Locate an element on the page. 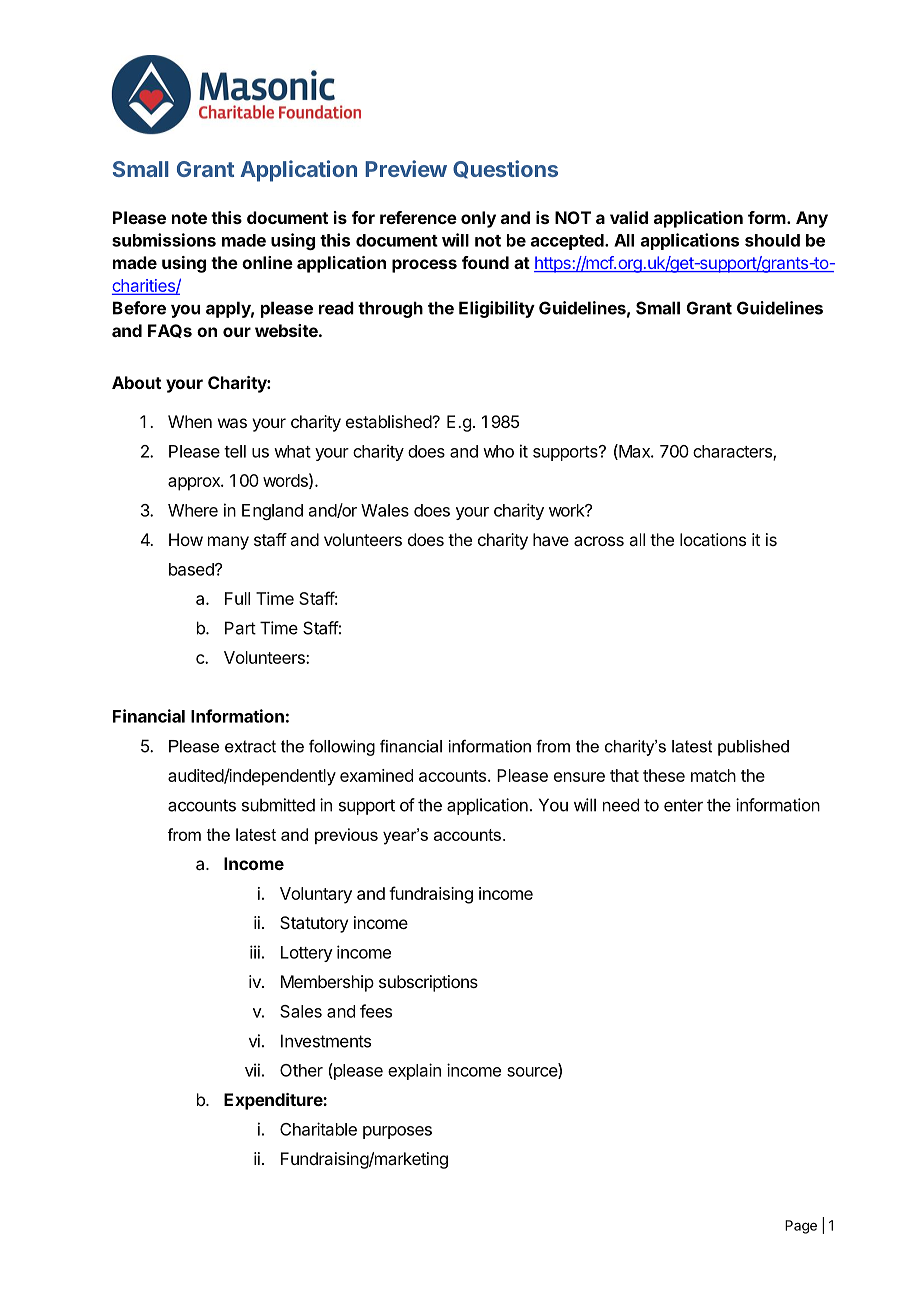 The width and height of the image is (924, 1308). purposes is located at coordinates (397, 1132).
